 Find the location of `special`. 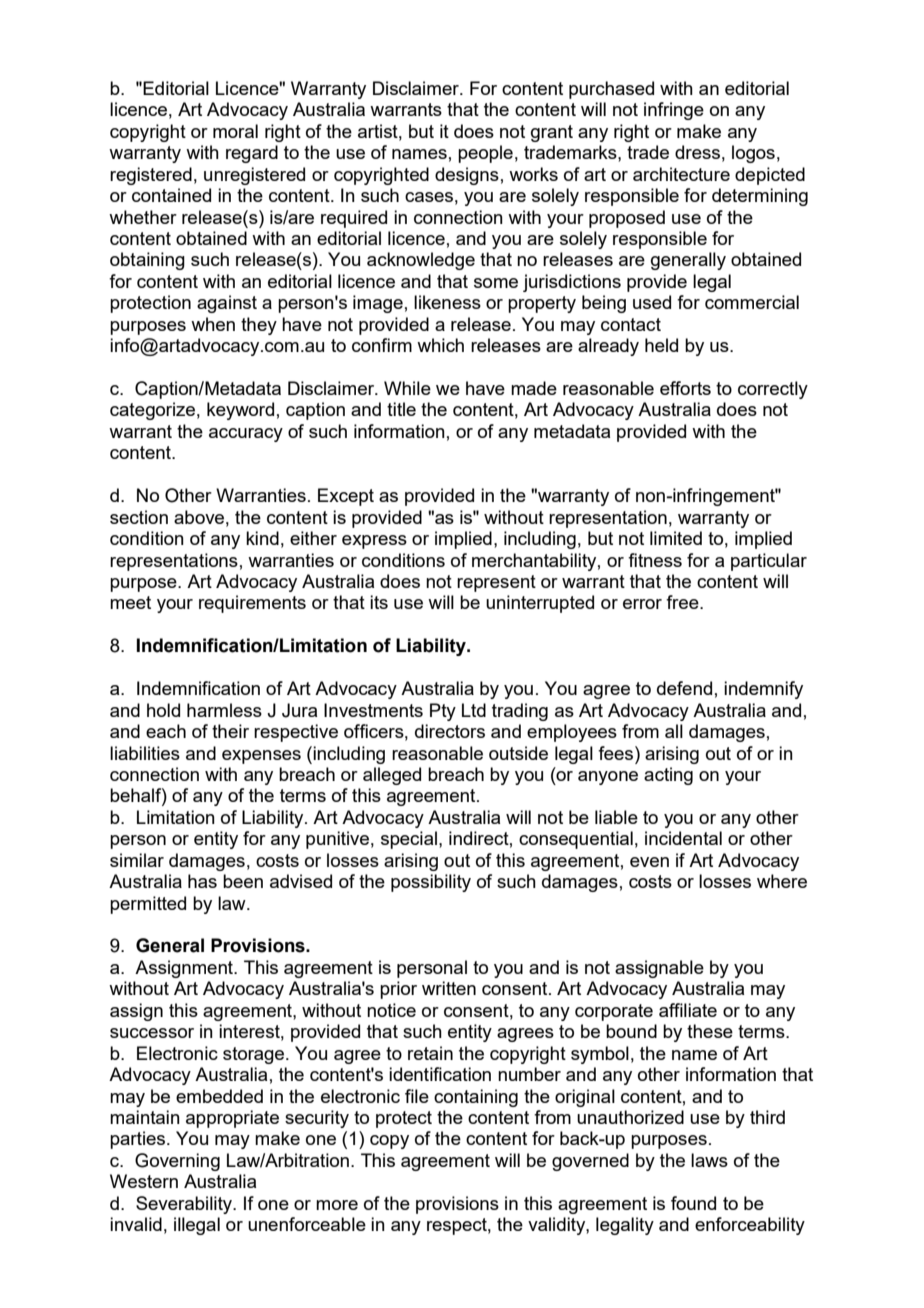

special is located at coordinates (409, 840).
